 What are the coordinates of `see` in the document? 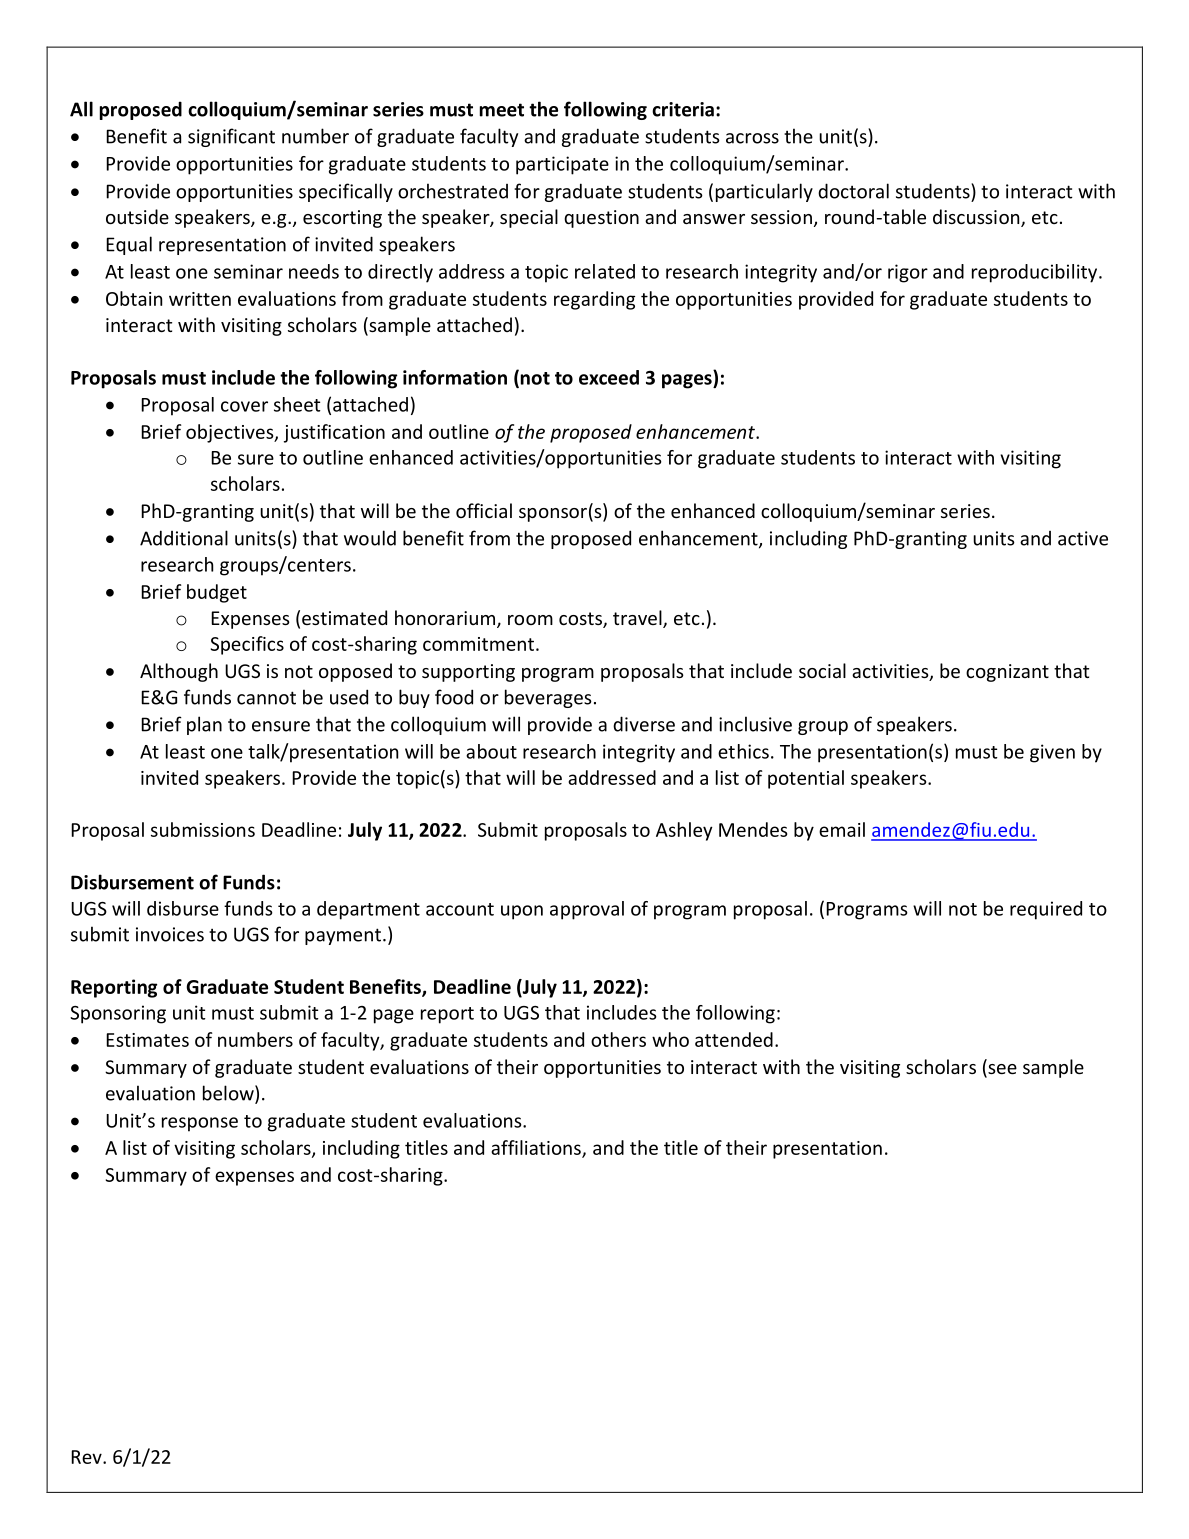 It's located at (1001, 1070).
